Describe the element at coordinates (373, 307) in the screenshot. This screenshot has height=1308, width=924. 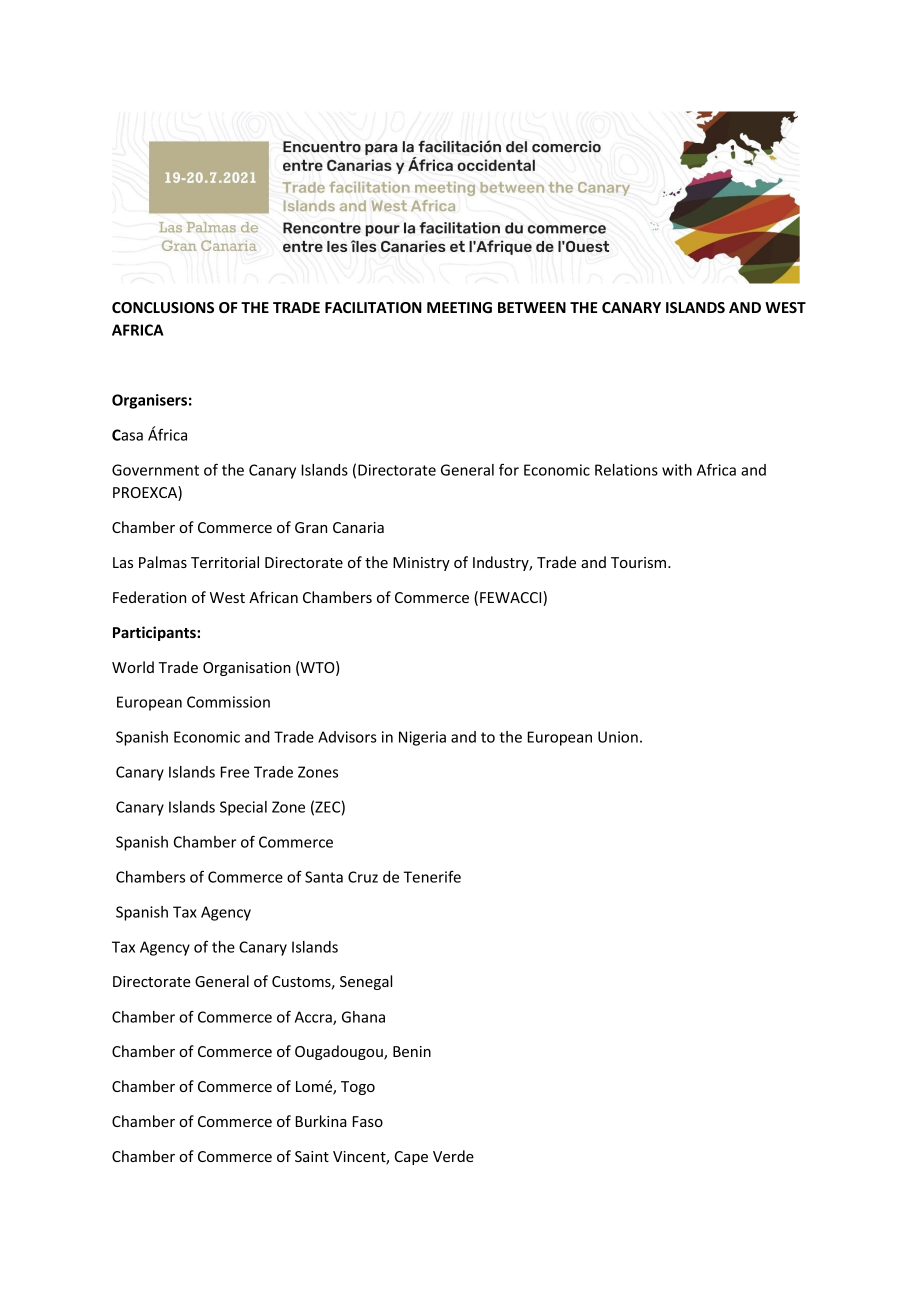
I see `FACILITATION` at that location.
